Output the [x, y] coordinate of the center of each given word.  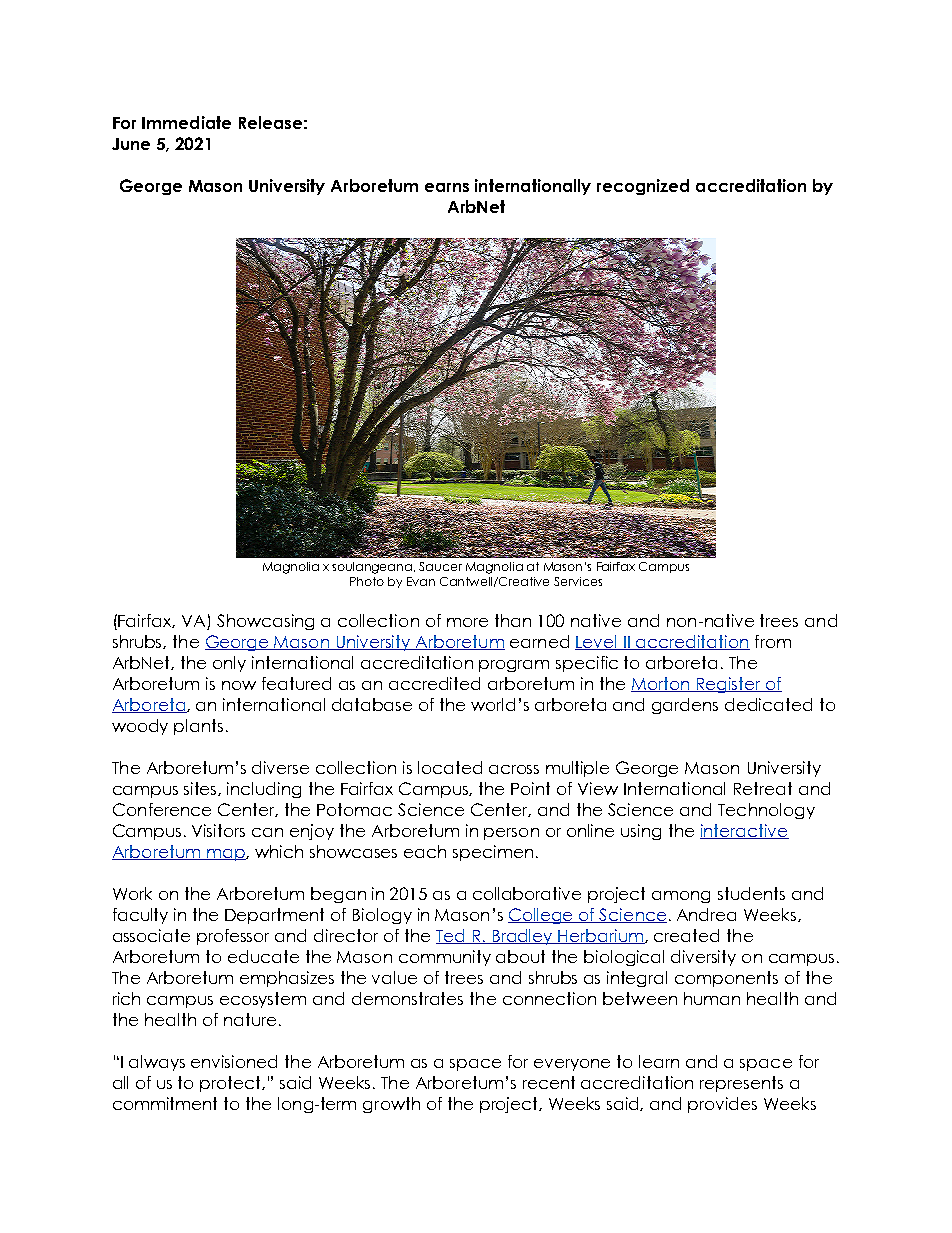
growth [391, 1105]
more [467, 622]
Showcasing [265, 622]
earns [447, 187]
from [773, 641]
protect [232, 1084]
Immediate [186, 122]
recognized [643, 187]
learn [659, 1061]
